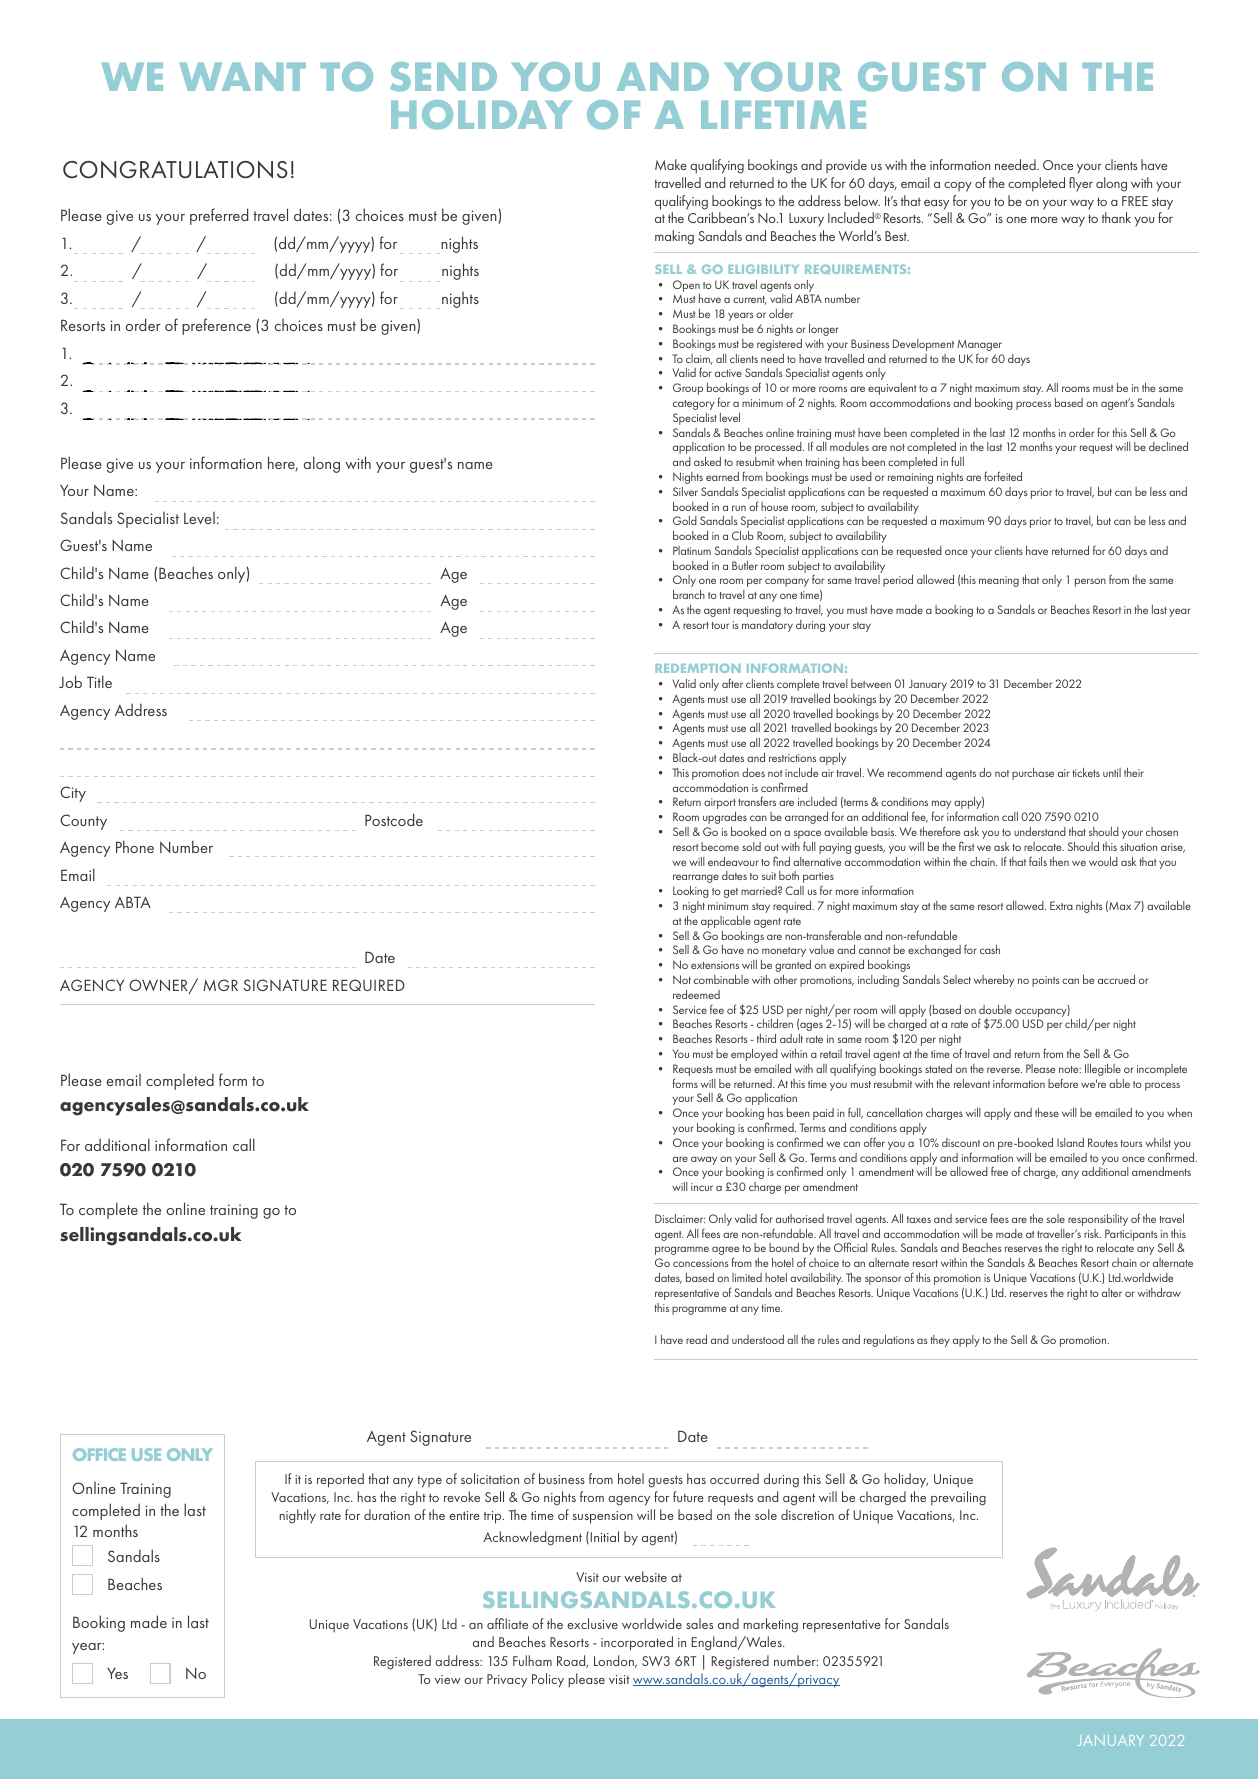 This document has width=1258, height=1779. I want to click on Make, so click(671, 164).
